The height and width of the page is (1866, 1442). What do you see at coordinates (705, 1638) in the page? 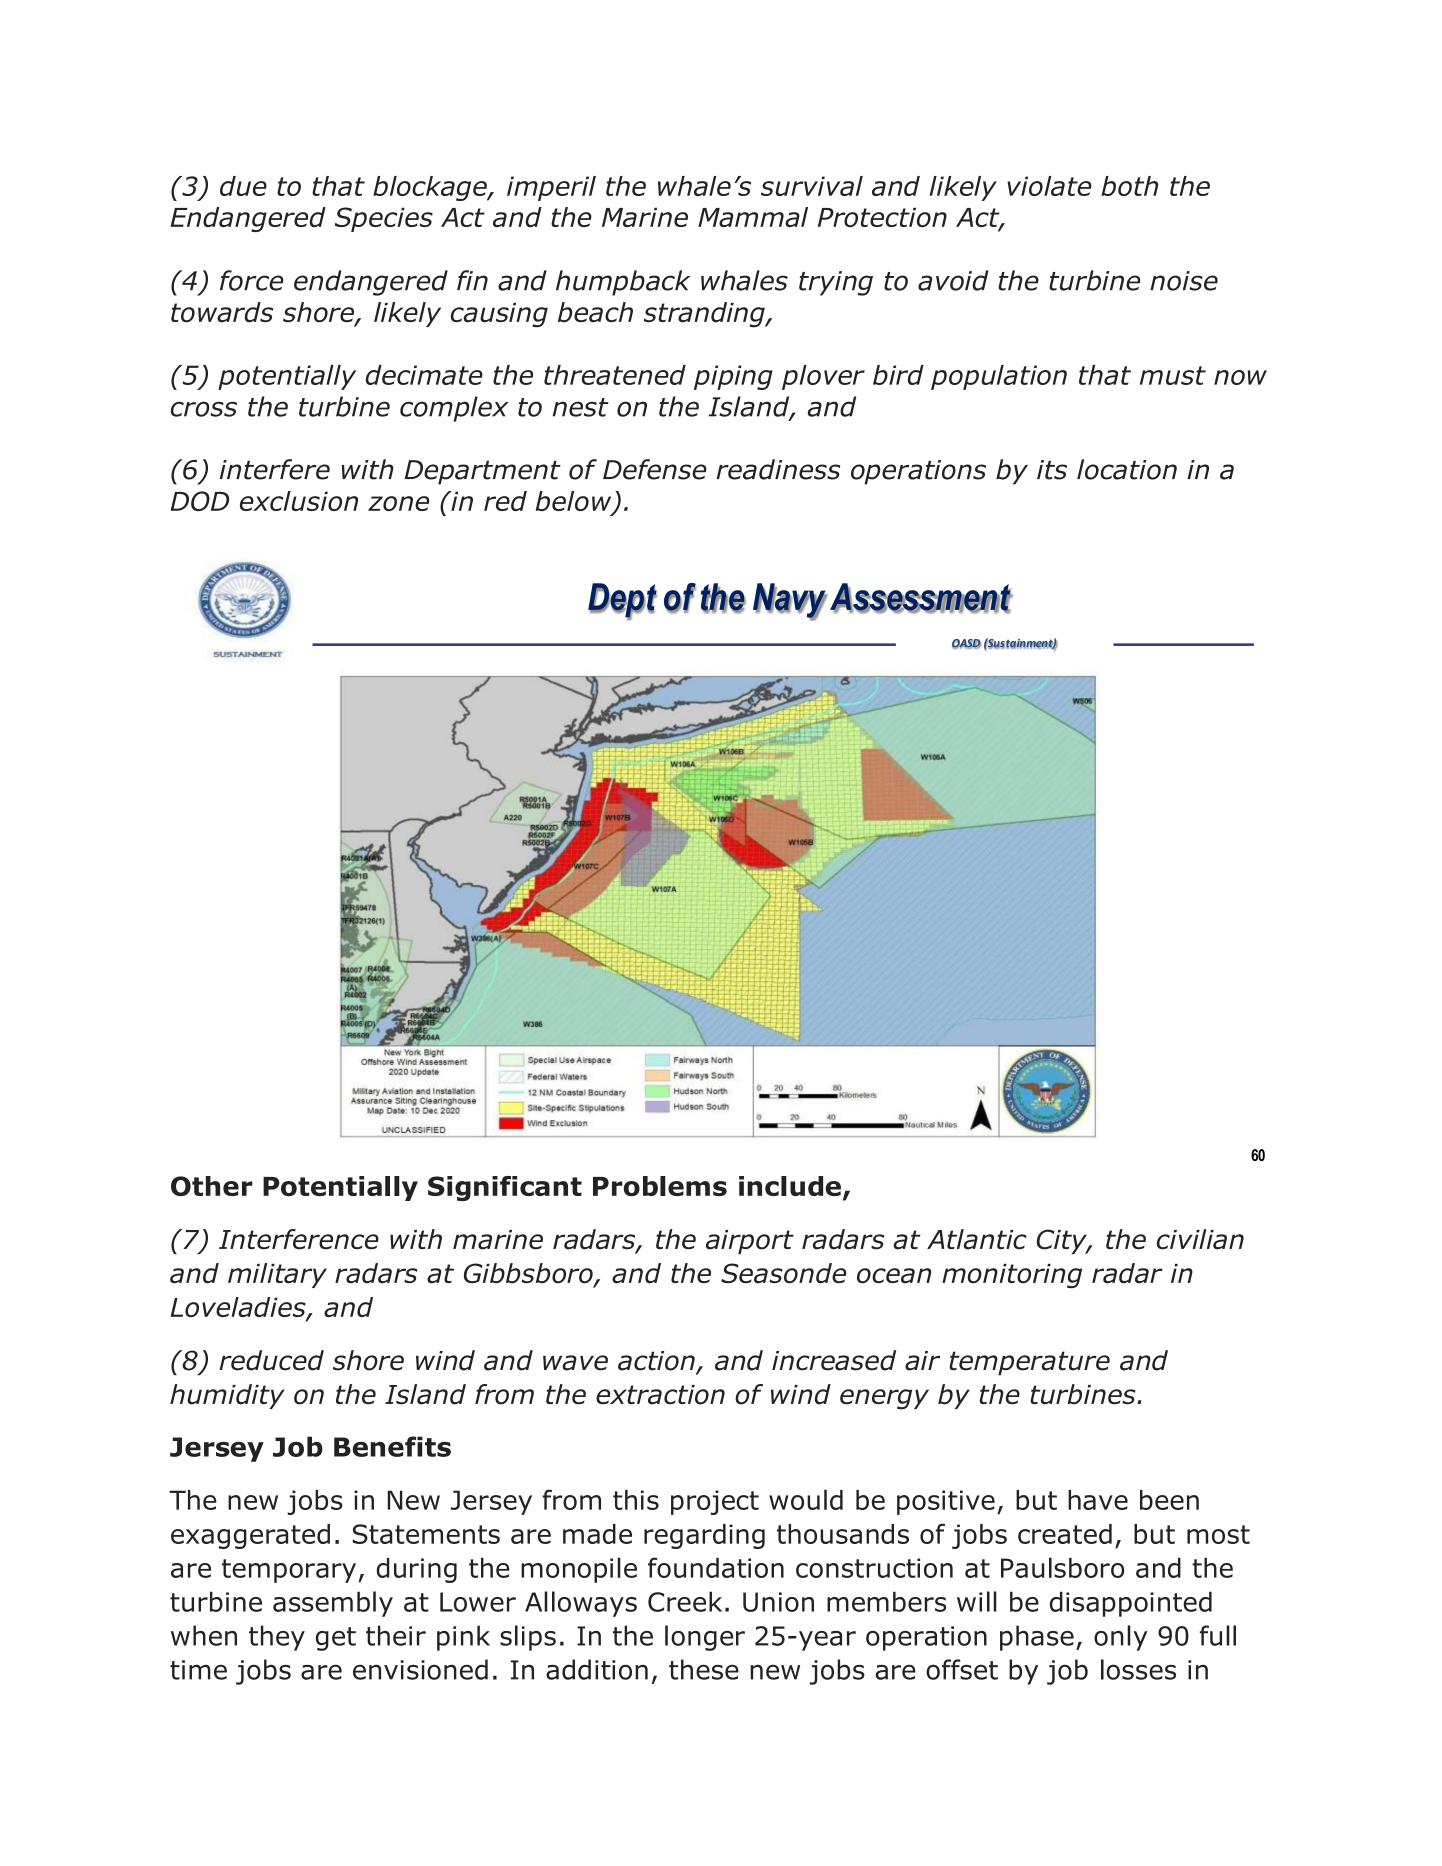
I see `longer` at bounding box center [705, 1638].
